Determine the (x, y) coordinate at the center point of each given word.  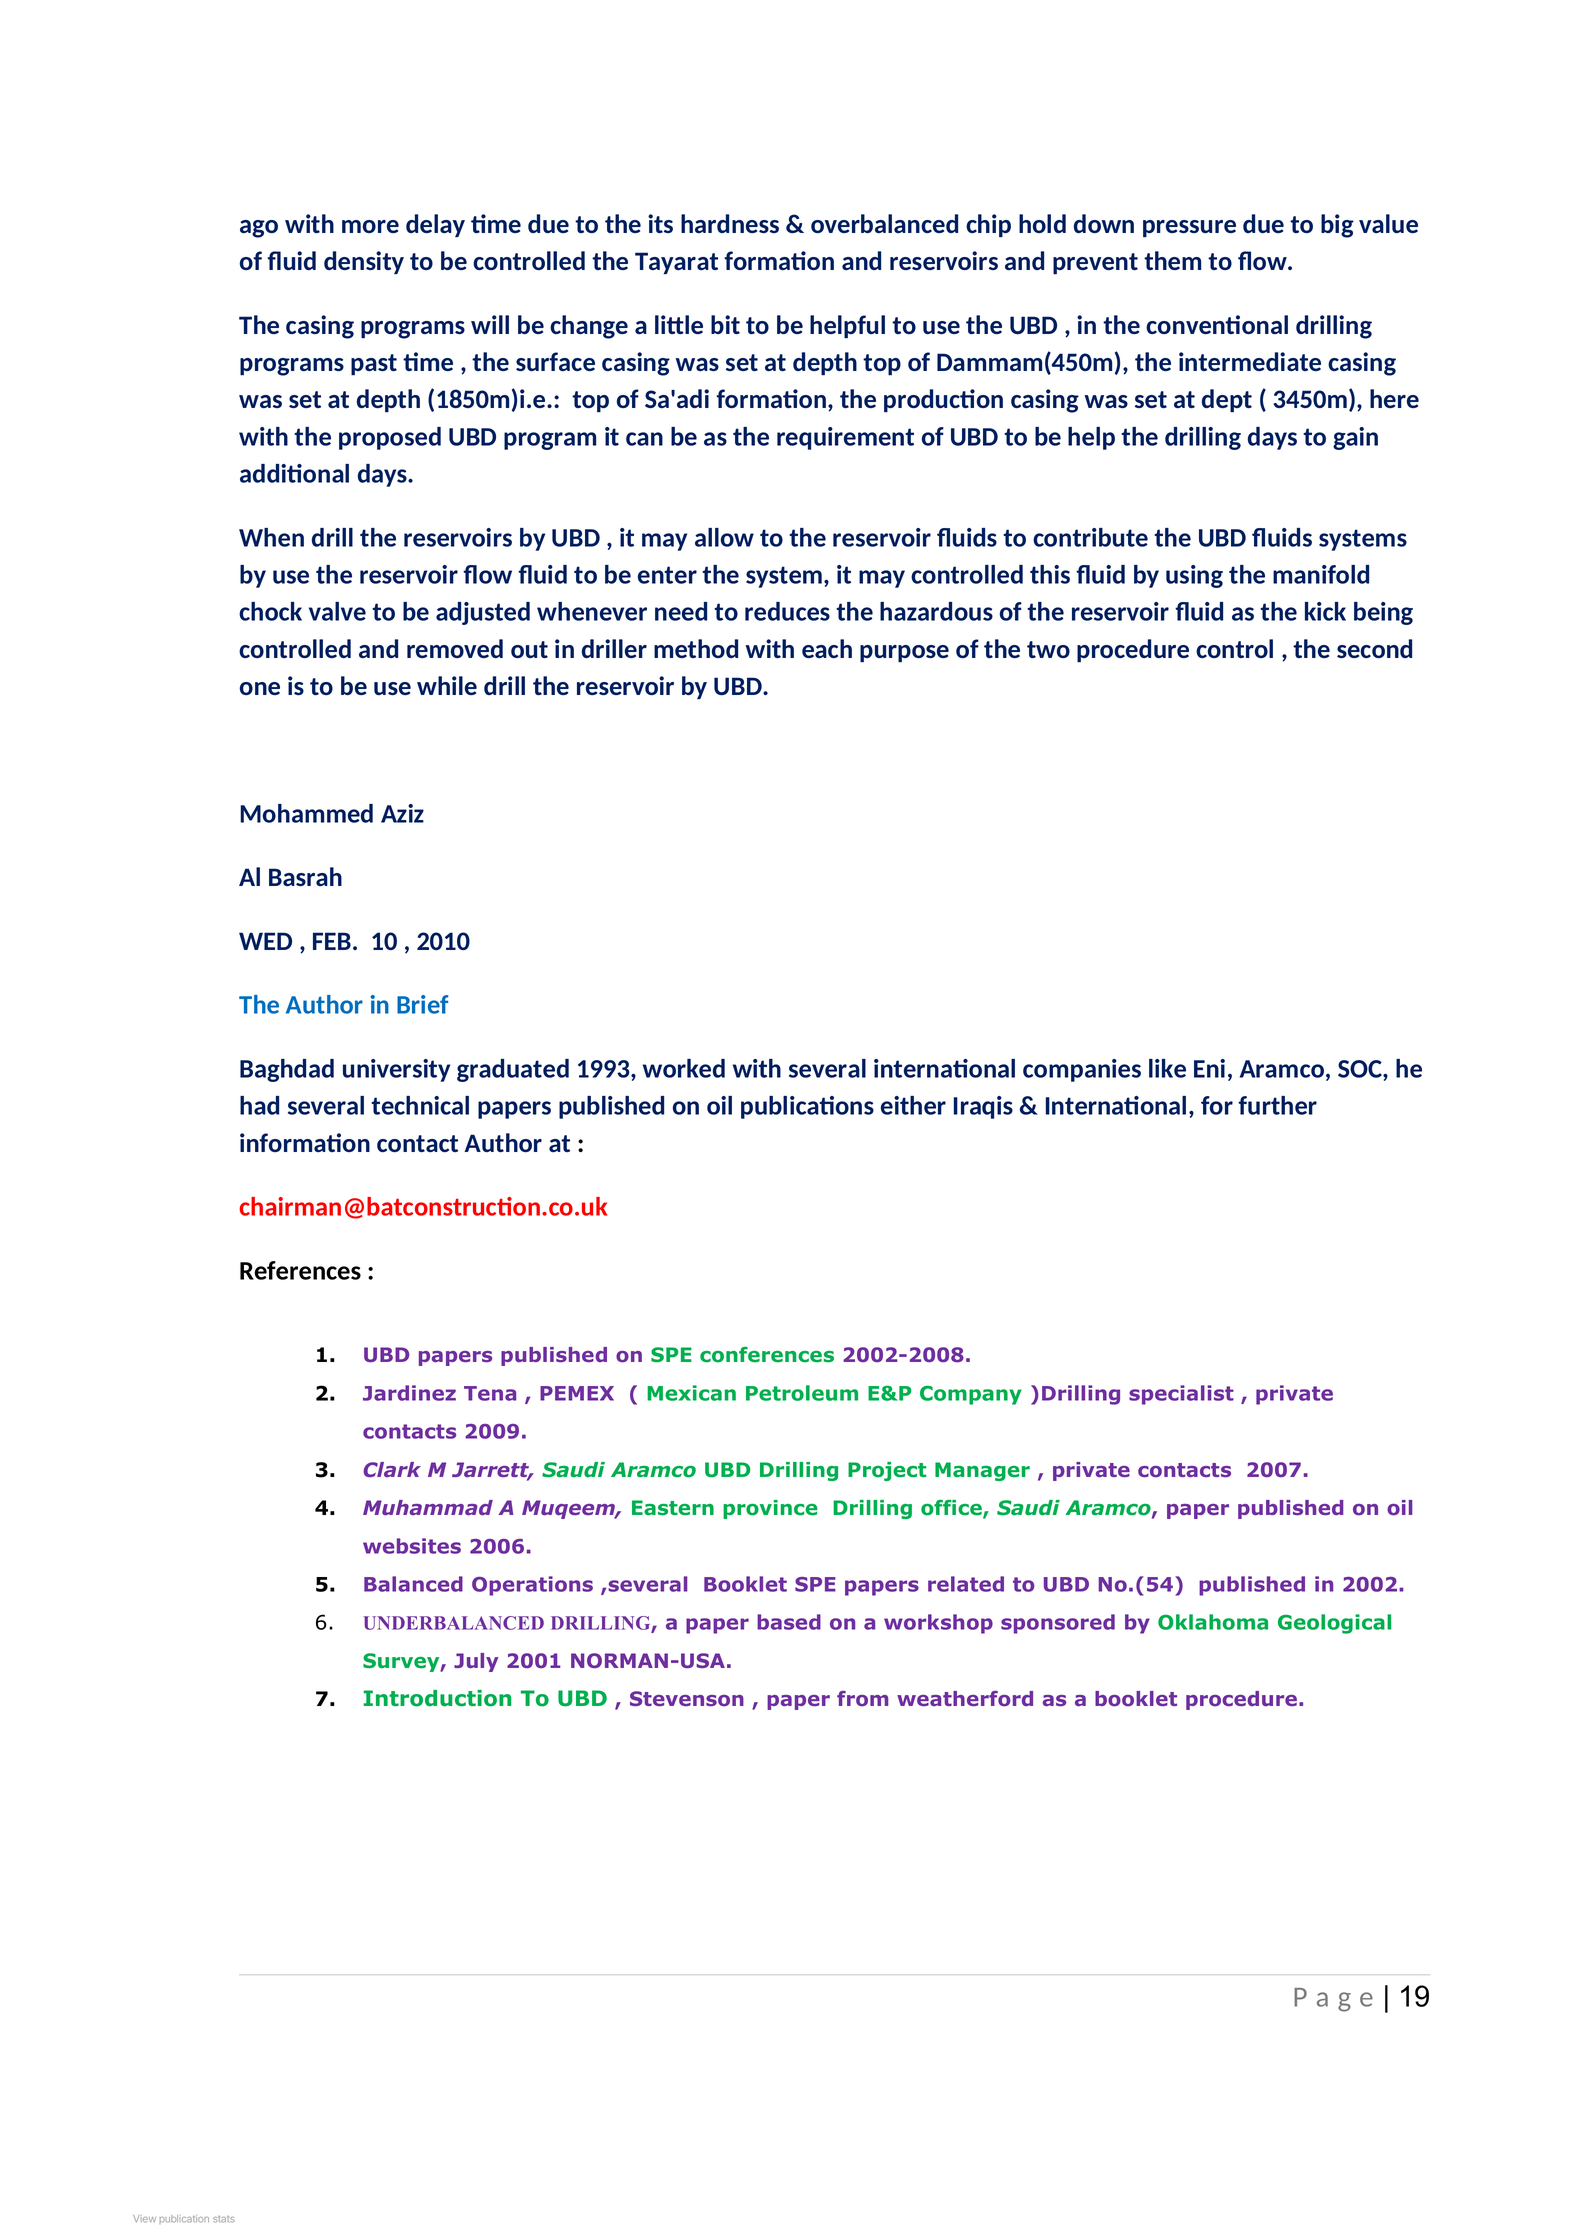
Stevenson (687, 1699)
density (364, 262)
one (260, 688)
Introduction (437, 1698)
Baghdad (287, 1070)
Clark (392, 1469)
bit (725, 324)
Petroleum (802, 1393)
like (1167, 1068)
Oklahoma (1213, 1622)
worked (684, 1068)
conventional (1217, 324)
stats (224, 2219)
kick (1325, 611)
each (827, 648)
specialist (1181, 1395)
